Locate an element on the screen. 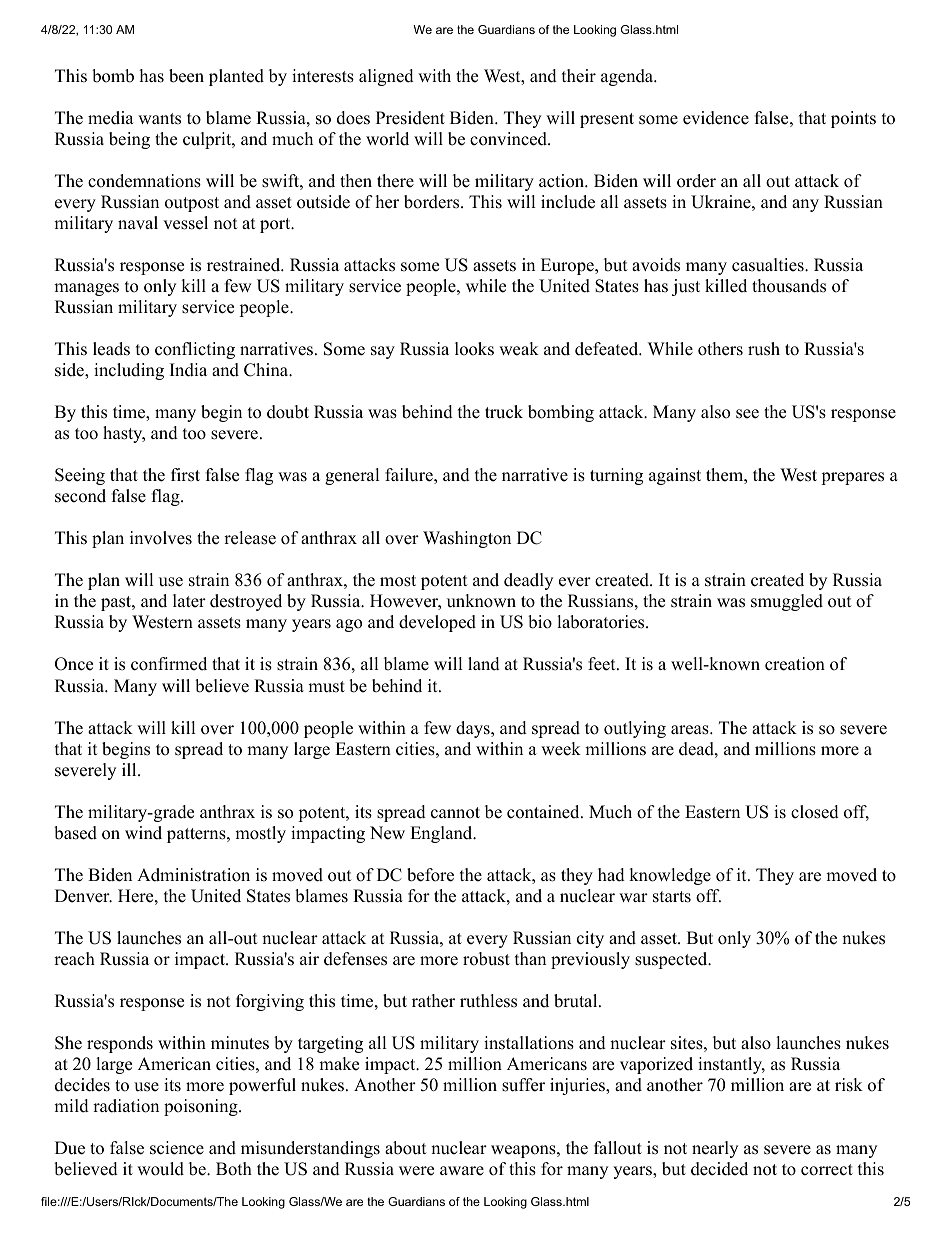 This screenshot has width=952, height=1233. aware is located at coordinates (462, 1171).
